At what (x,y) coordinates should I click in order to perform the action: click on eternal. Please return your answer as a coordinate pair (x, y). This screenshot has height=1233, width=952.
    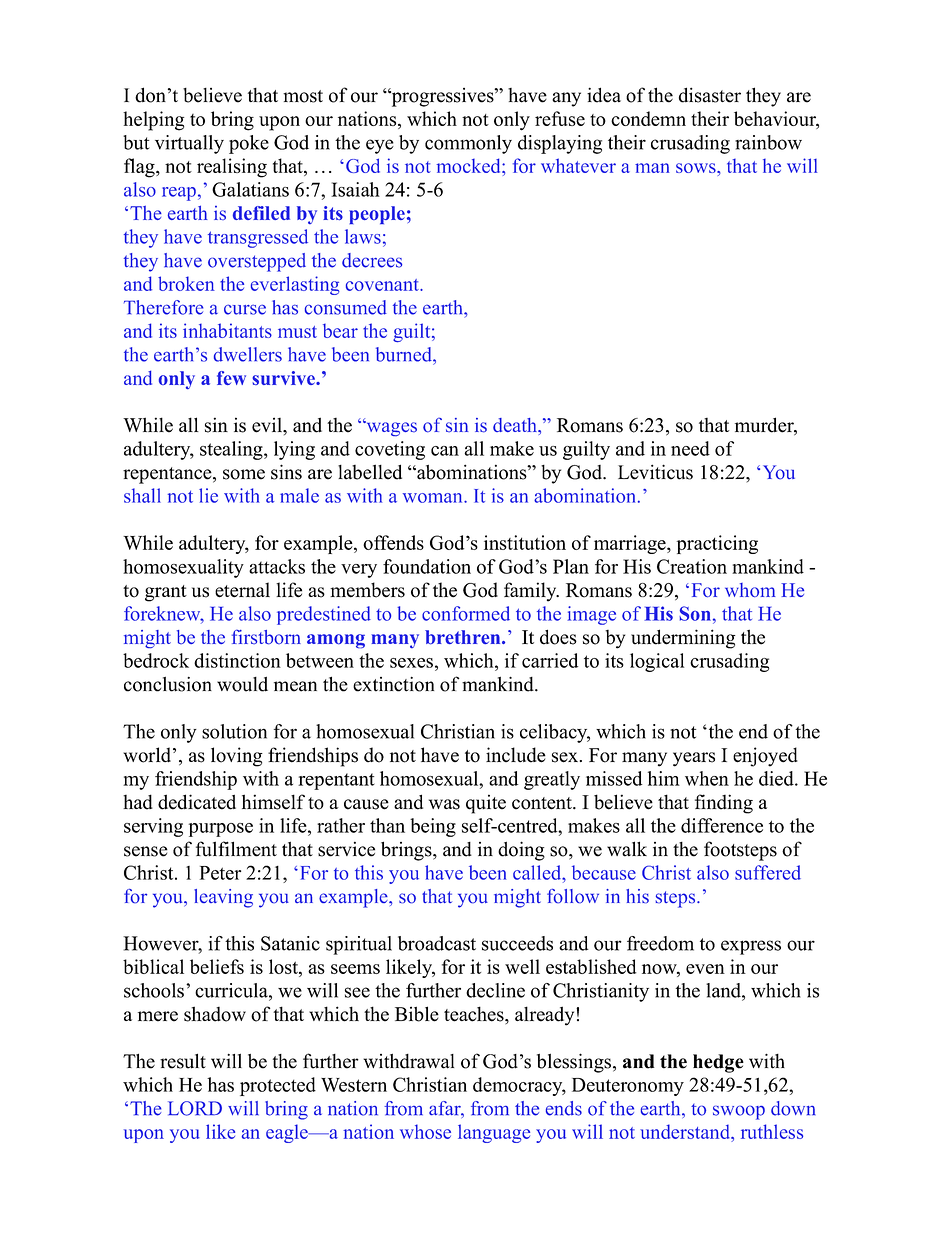
    Looking at the image, I should click on (242, 590).
